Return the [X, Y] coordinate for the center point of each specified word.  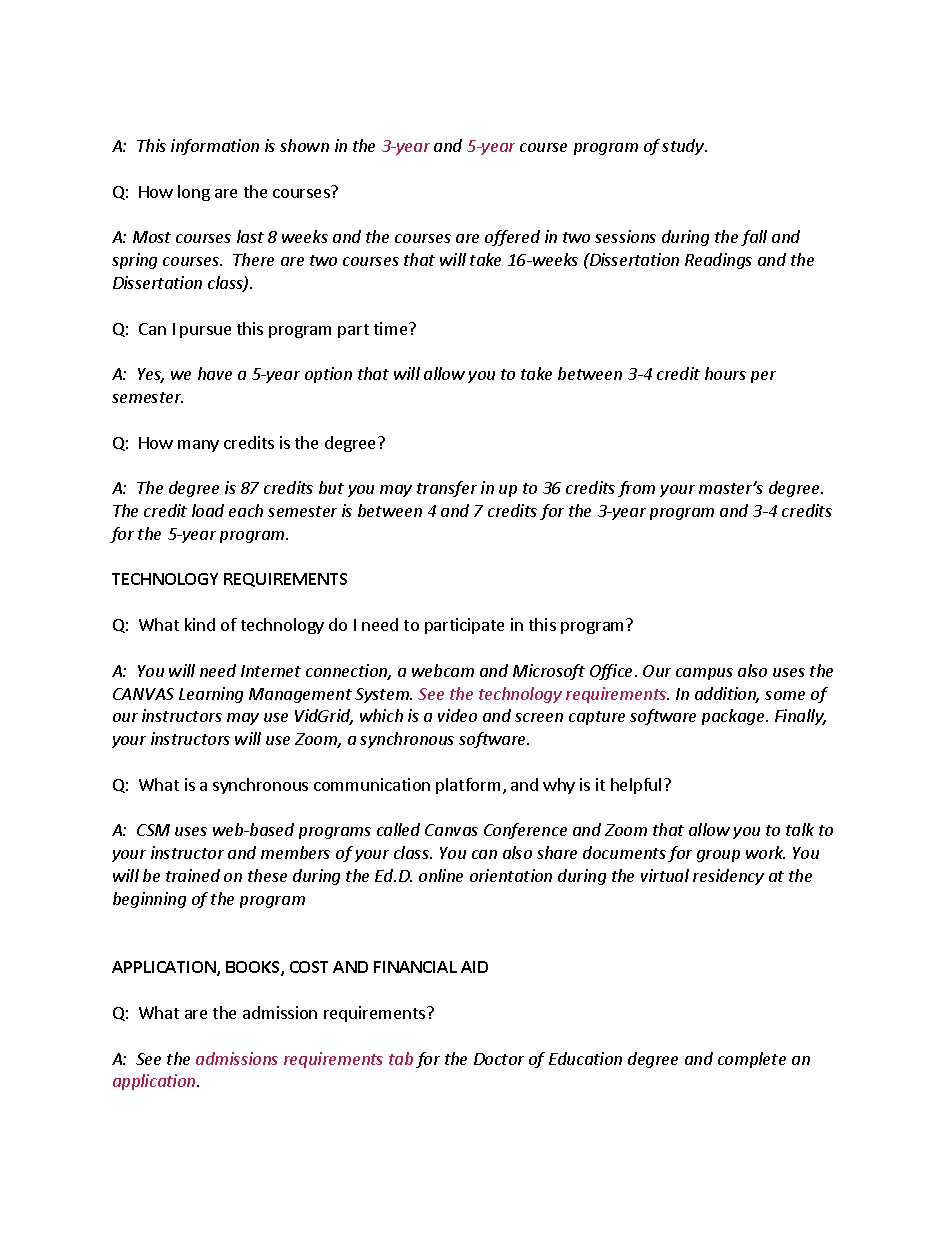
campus [704, 674]
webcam [443, 670]
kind [200, 624]
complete [752, 1060]
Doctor [499, 1059]
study [684, 147]
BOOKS [254, 968]
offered [512, 238]
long [194, 193]
